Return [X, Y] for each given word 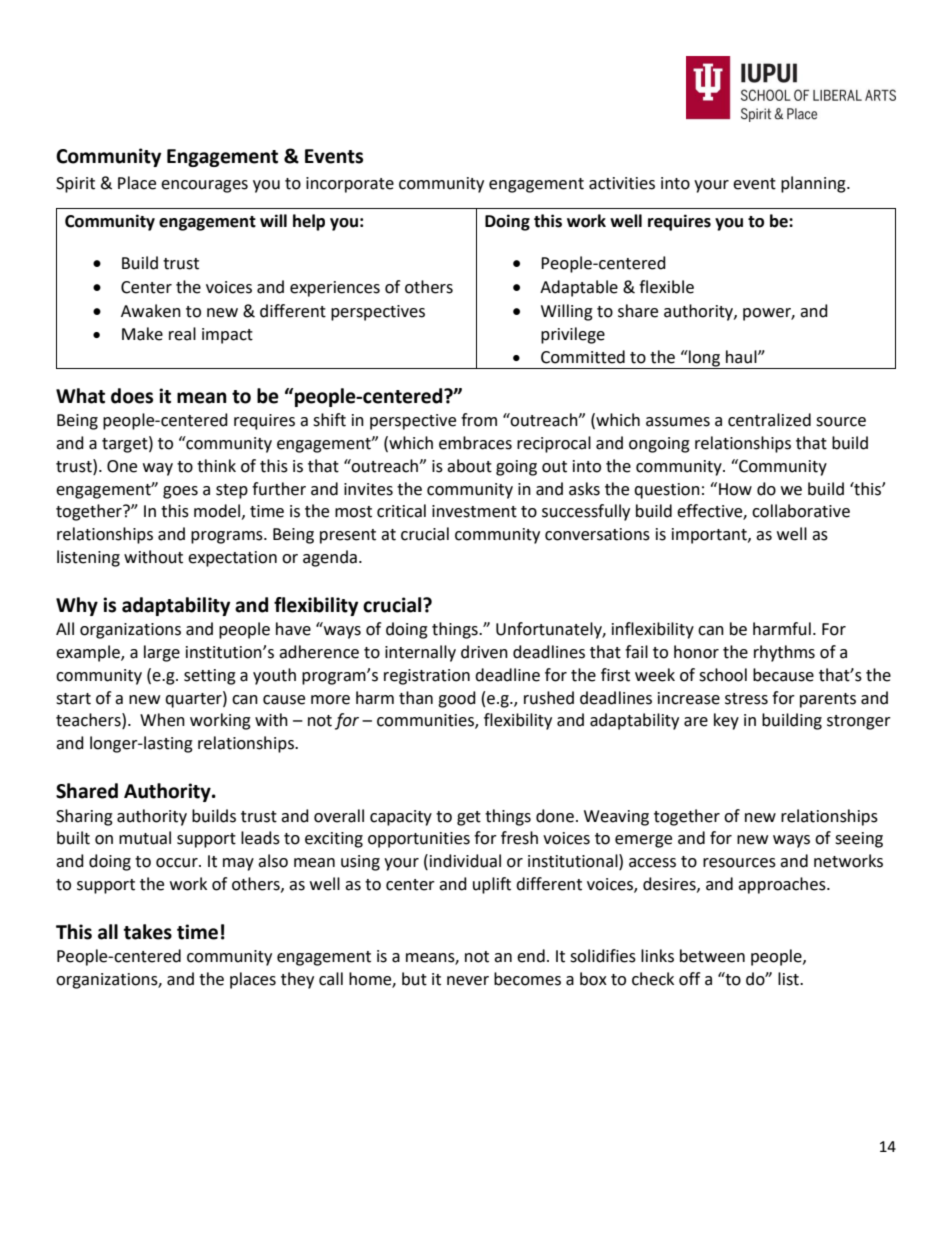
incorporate [350, 185]
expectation [232, 559]
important [710, 536]
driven [484, 652]
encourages [204, 186]
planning [814, 184]
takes [148, 932]
